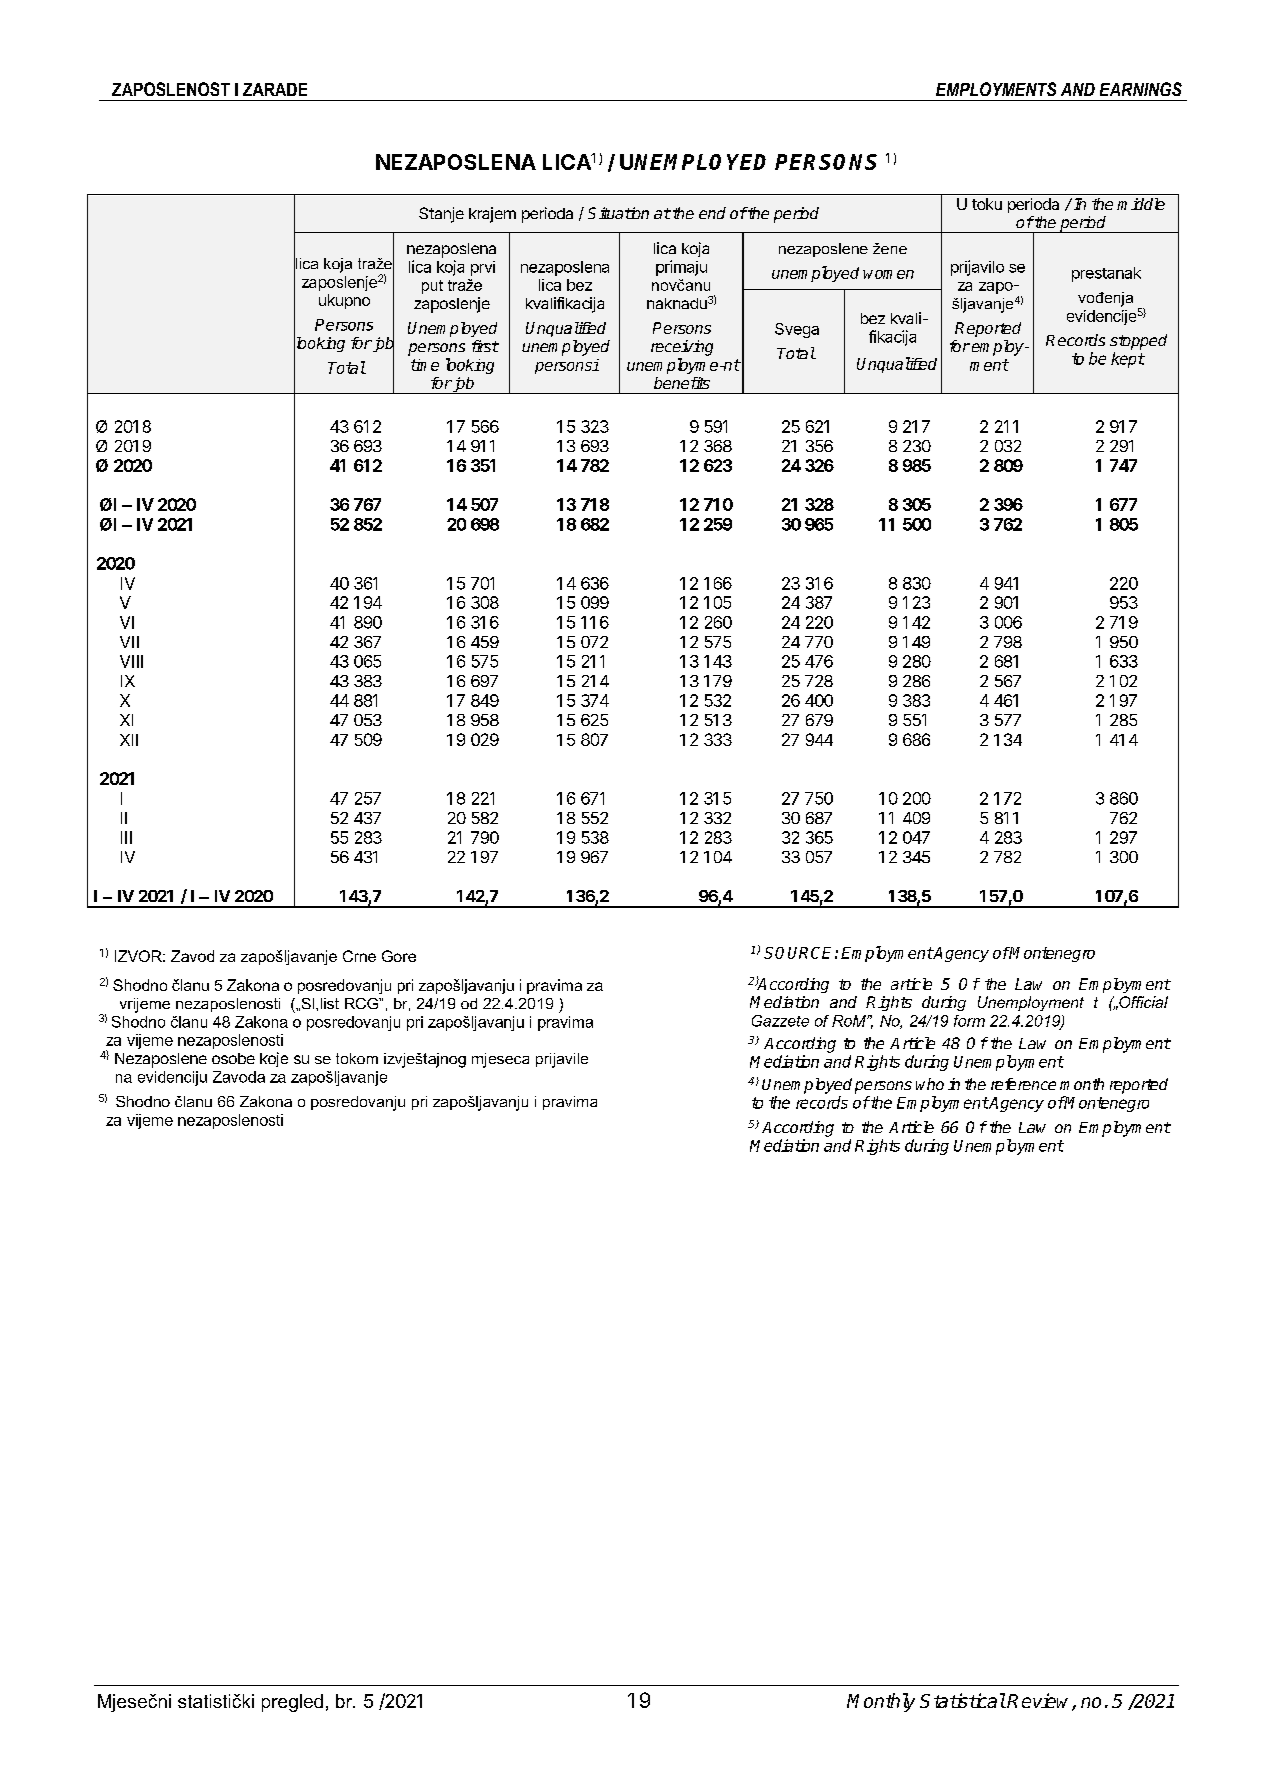 The height and width of the screenshot is (1791, 1266). I want to click on Official, so click(1142, 1002).
